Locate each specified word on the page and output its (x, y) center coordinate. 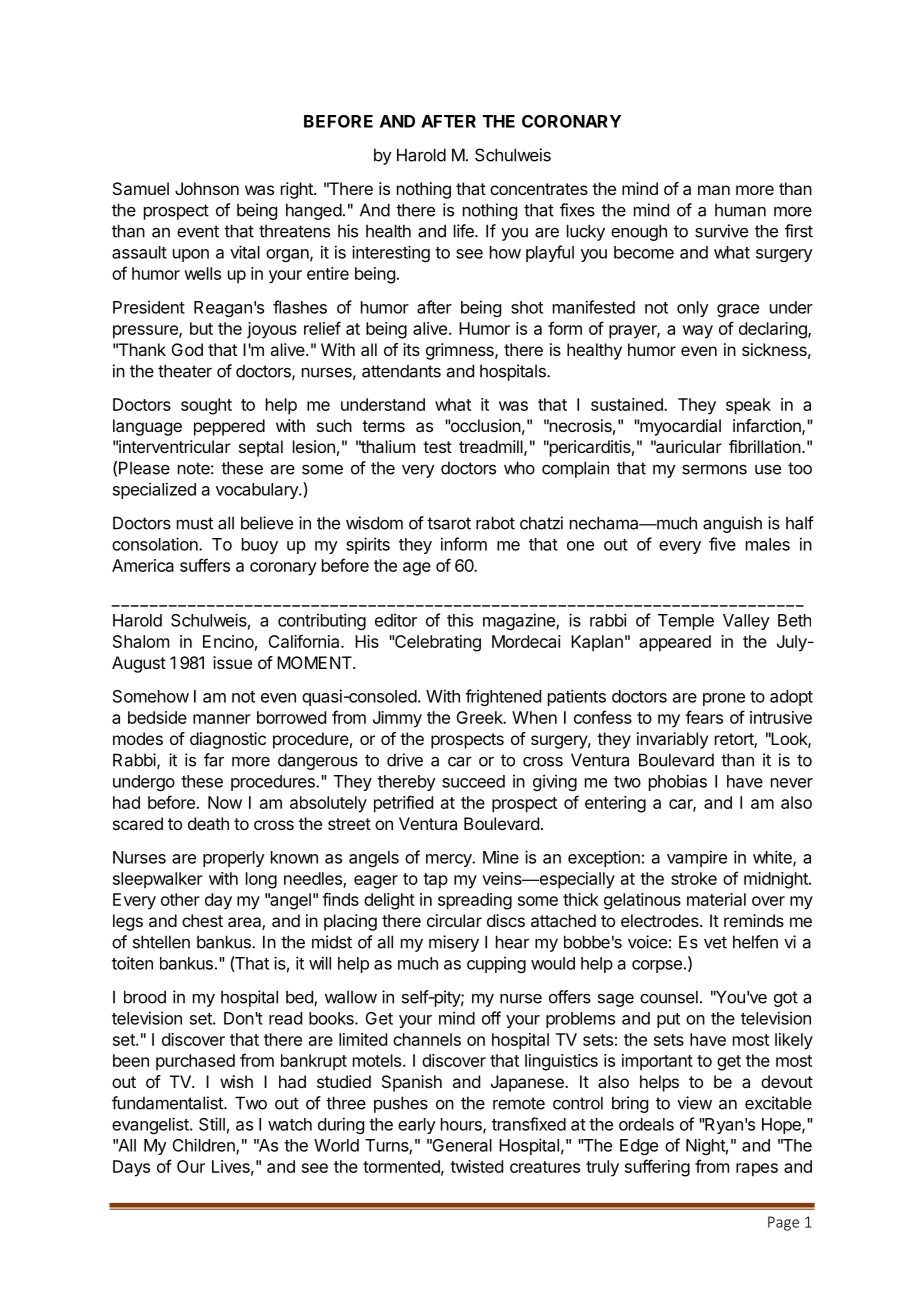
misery (454, 943)
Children (205, 1146)
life (465, 231)
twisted (476, 1166)
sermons (714, 469)
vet (715, 942)
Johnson (207, 188)
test (437, 447)
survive (721, 231)
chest (202, 920)
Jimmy (397, 719)
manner (222, 719)
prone (724, 699)
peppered (229, 427)
